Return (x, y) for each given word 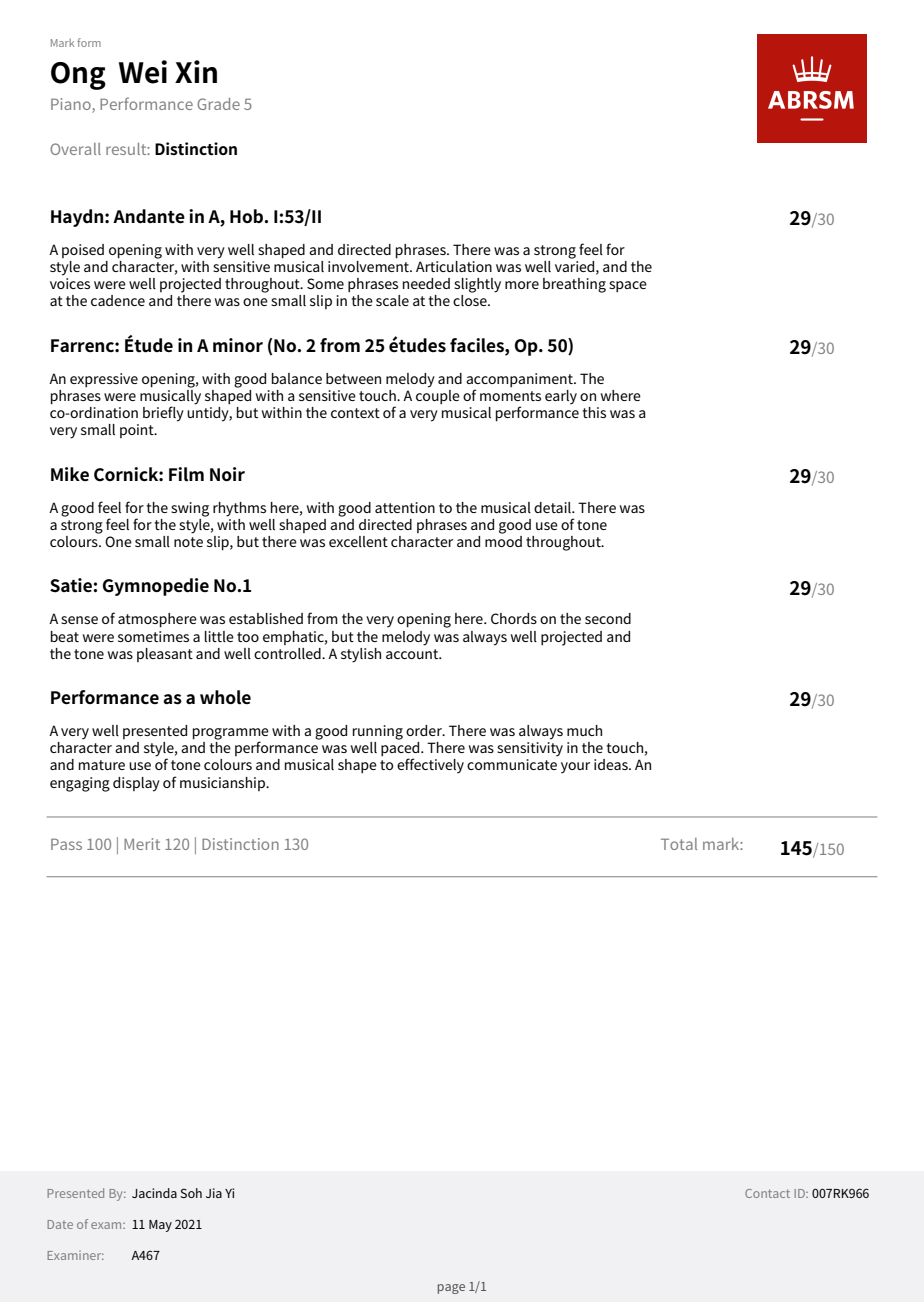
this (594, 412)
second (608, 618)
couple (438, 395)
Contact (767, 1193)
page (451, 1289)
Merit (142, 844)
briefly (163, 414)
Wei (143, 72)
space (628, 286)
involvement (369, 265)
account (413, 654)
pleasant (165, 655)
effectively (430, 766)
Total (679, 844)
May (160, 1226)
